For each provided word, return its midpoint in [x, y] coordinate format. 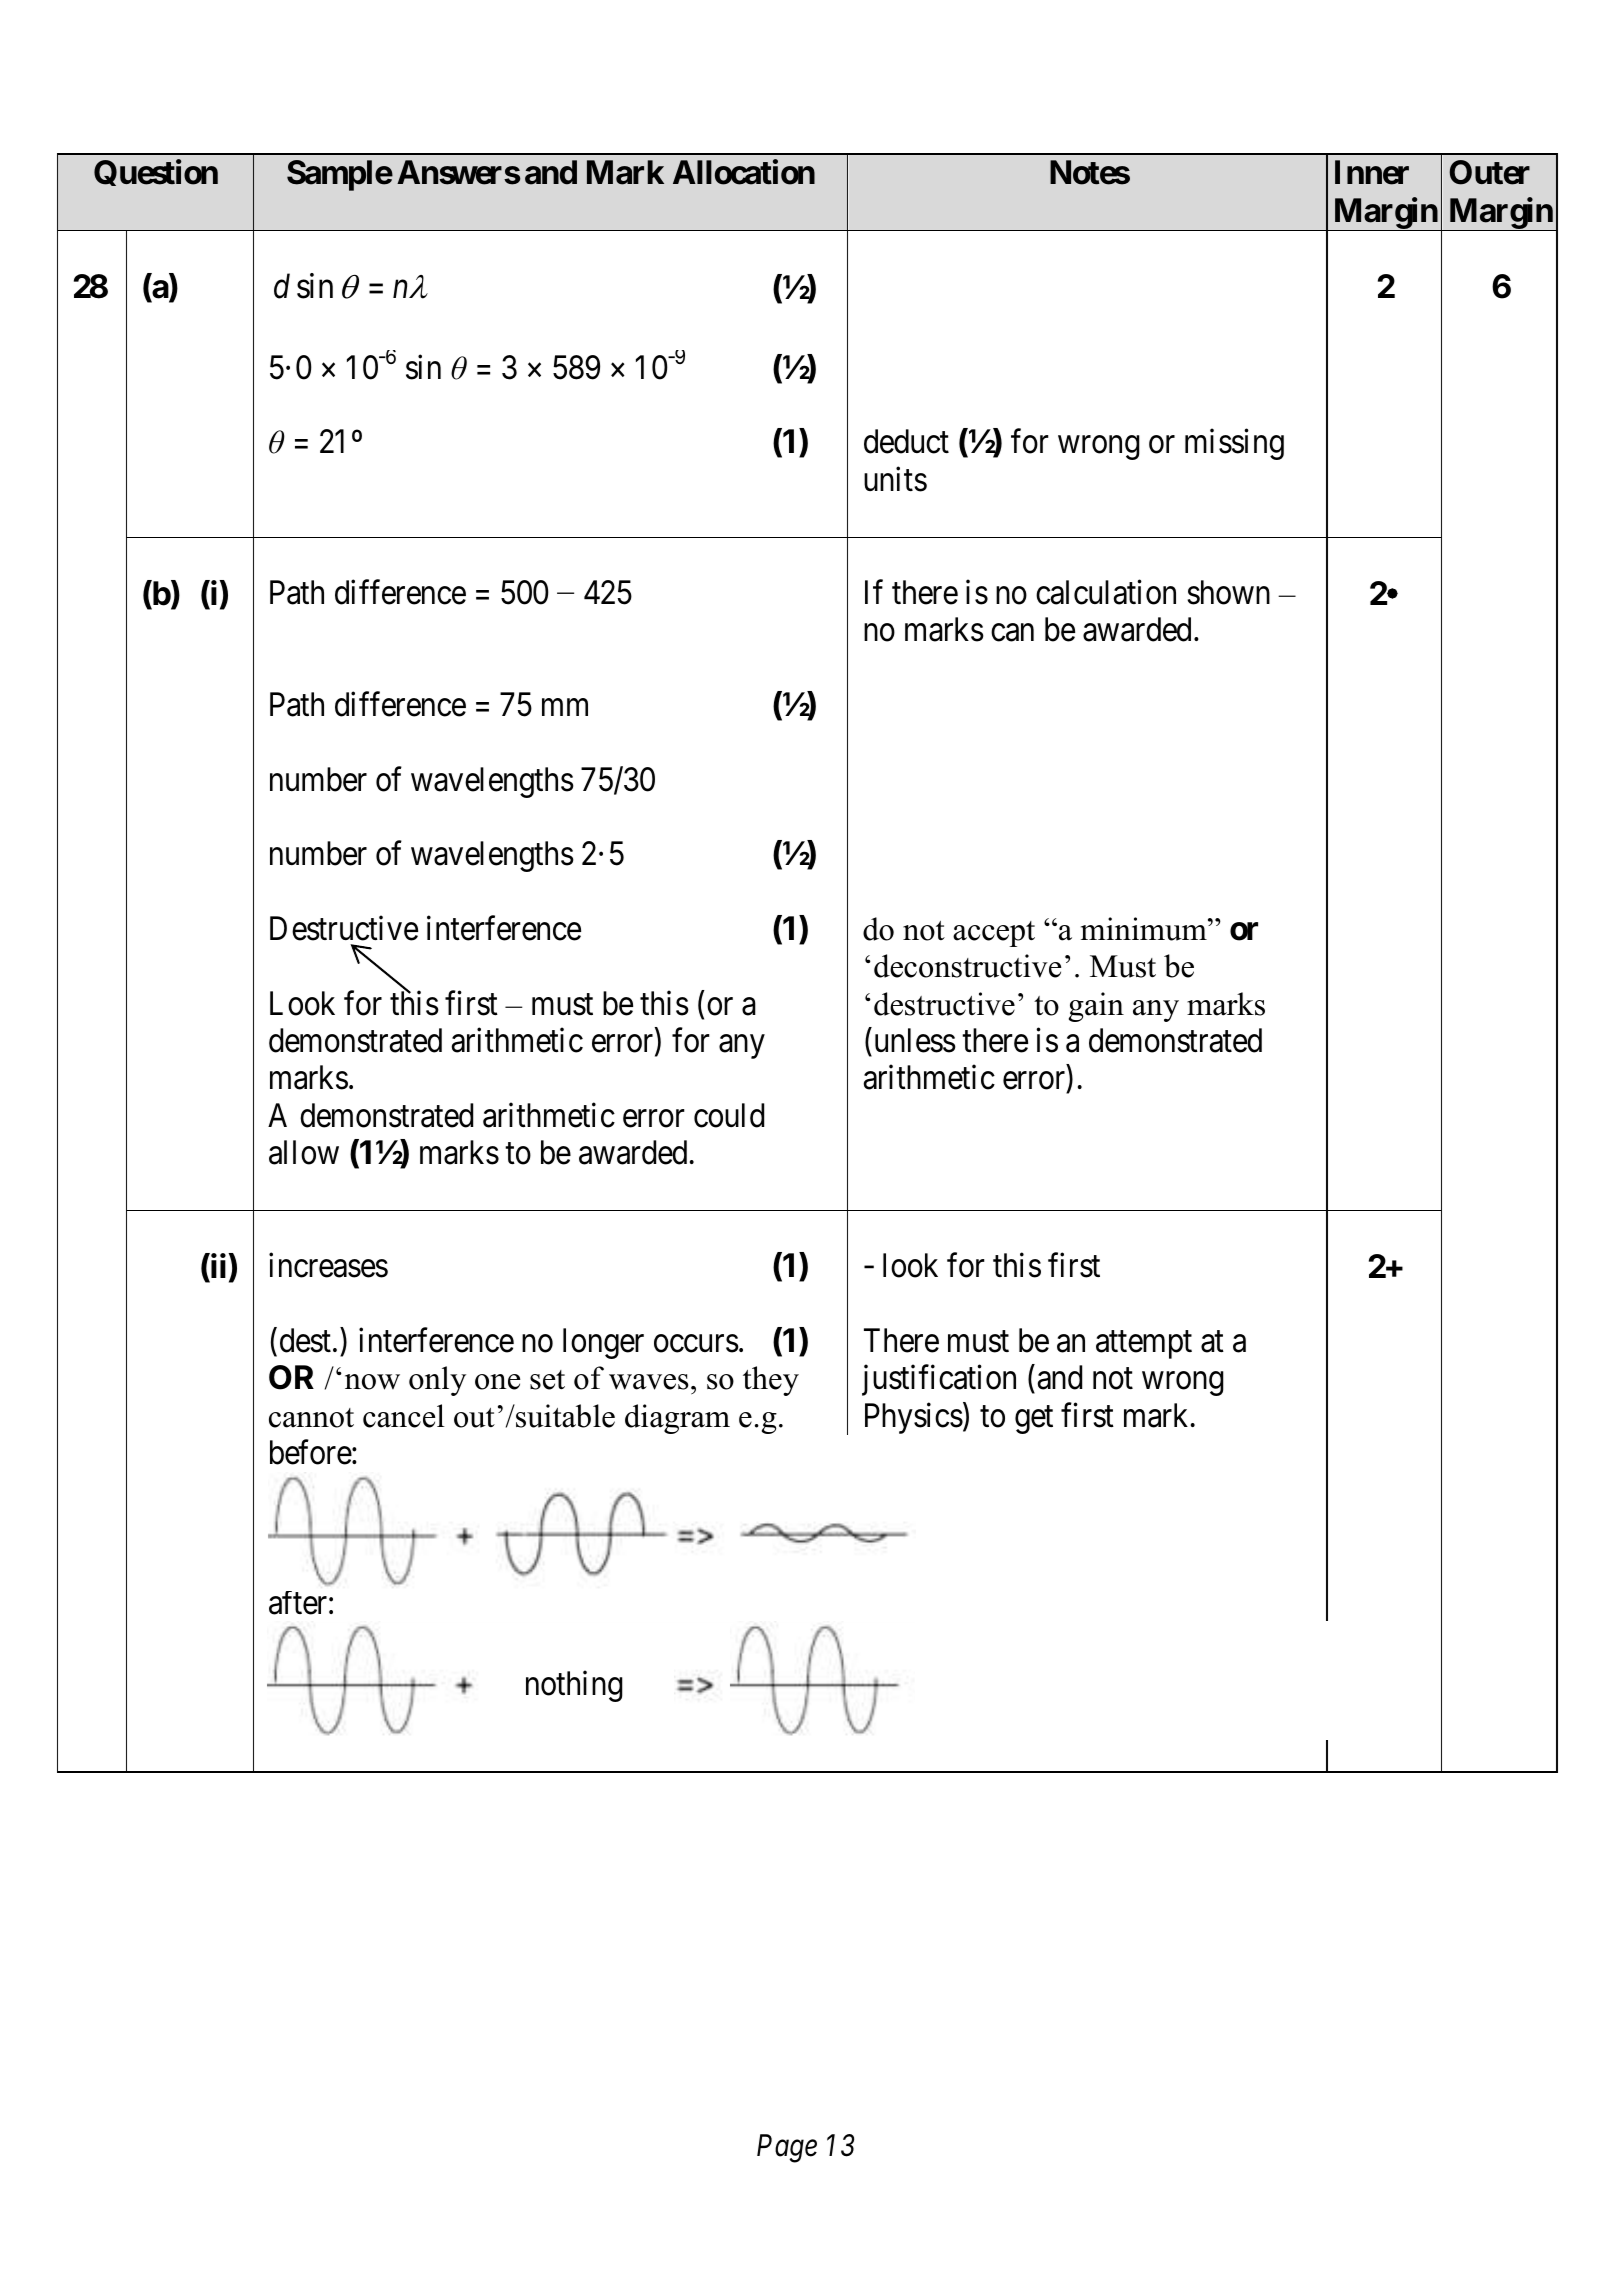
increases [328, 1265]
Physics [914, 1418]
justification [939, 1380]
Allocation [744, 172]
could [729, 1115]
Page [787, 2148]
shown [1228, 592]
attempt [1144, 1345]
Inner [1372, 172]
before [311, 1452]
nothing [574, 1686]
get [1034, 1420]
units [895, 479]
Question [156, 173]
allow [304, 1152]
